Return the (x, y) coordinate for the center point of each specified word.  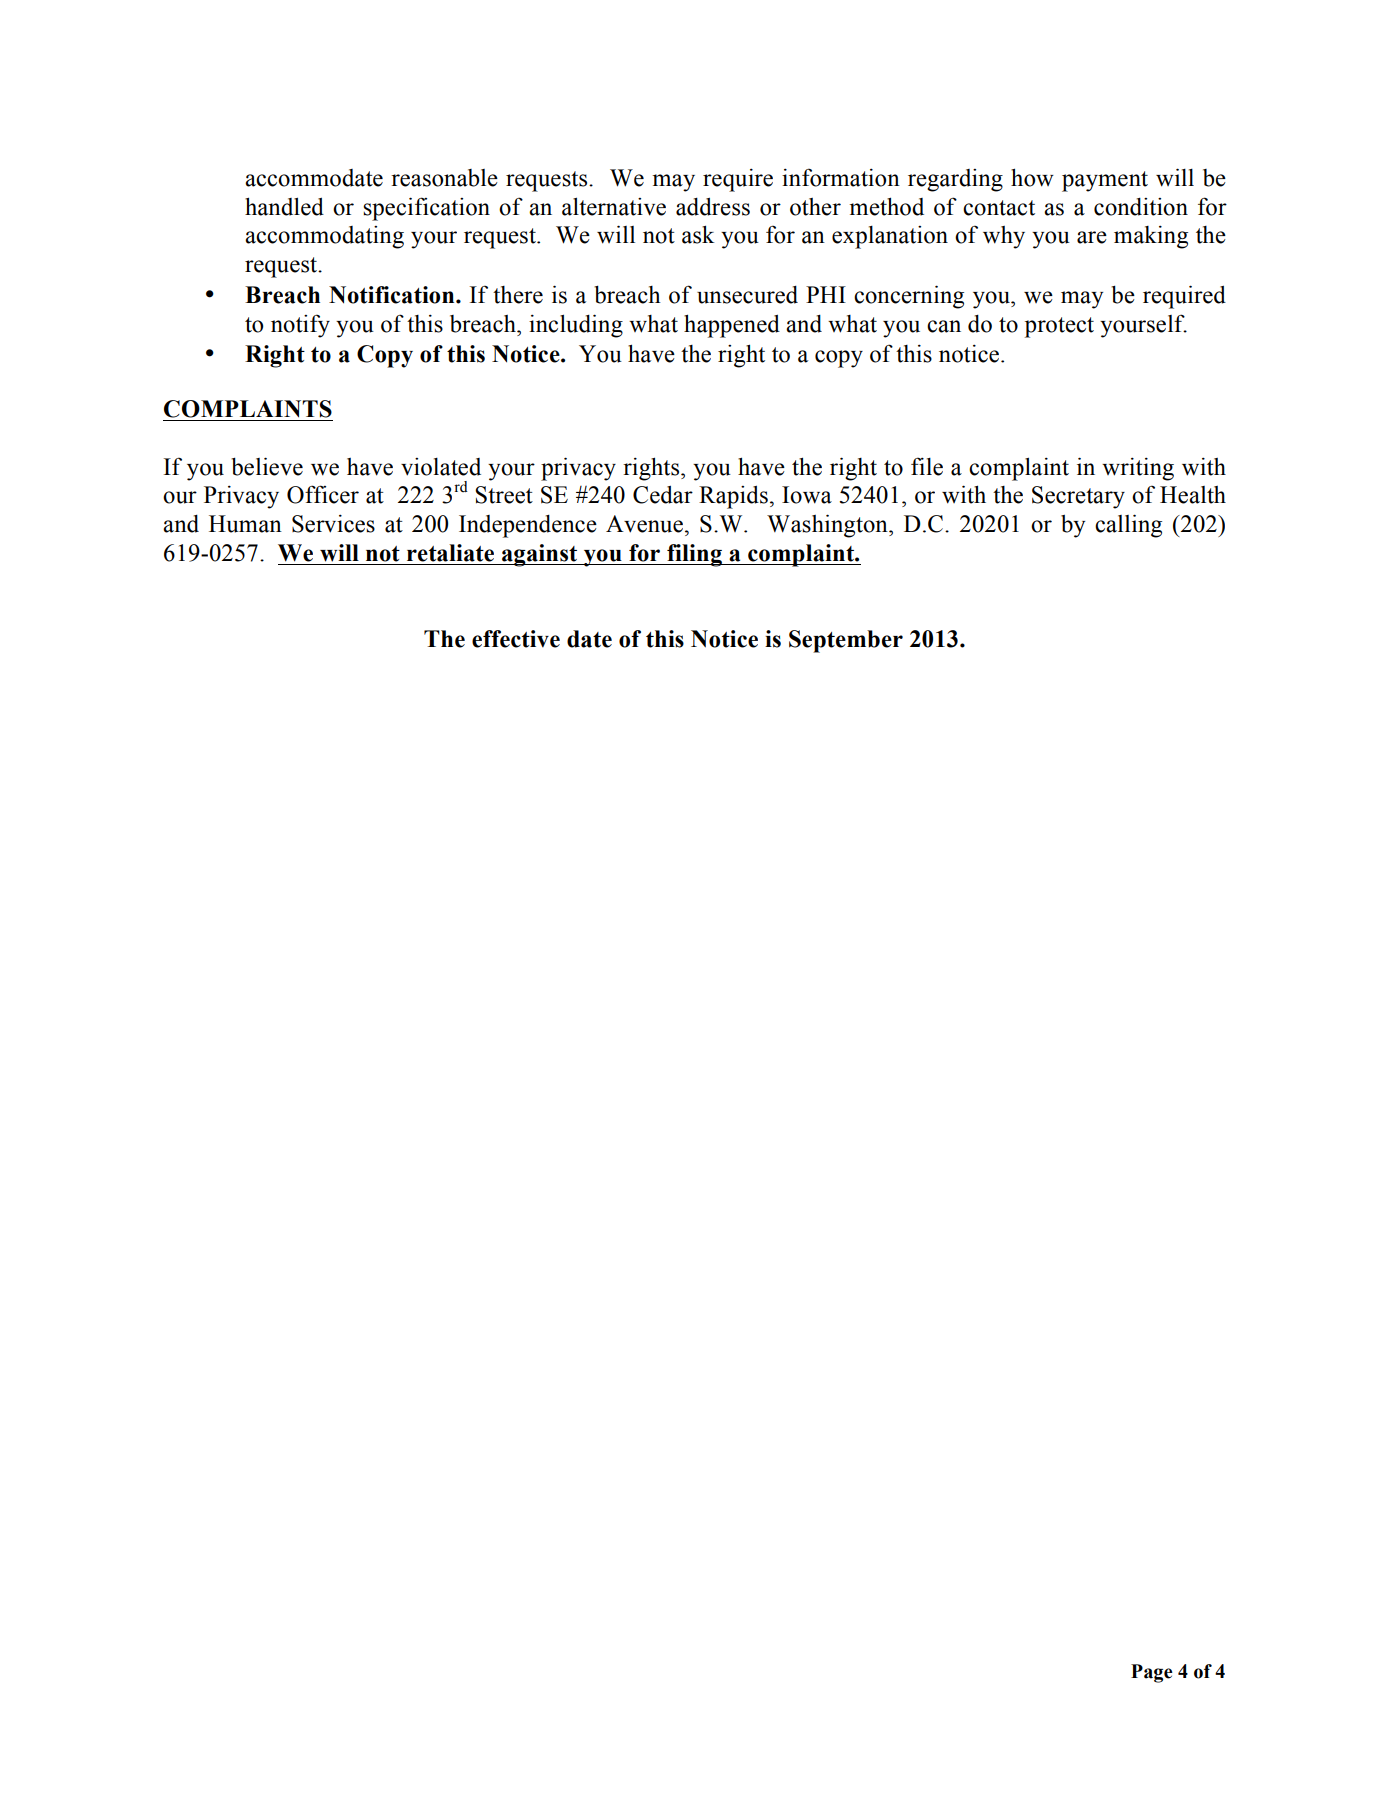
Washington (828, 526)
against (540, 555)
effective (516, 639)
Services (333, 524)
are (1092, 237)
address (713, 207)
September (846, 641)
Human (245, 524)
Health (1193, 495)
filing (694, 555)
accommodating (324, 237)
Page (1152, 1673)
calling (1128, 526)
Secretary (1078, 497)
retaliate (450, 553)
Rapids (733, 497)
